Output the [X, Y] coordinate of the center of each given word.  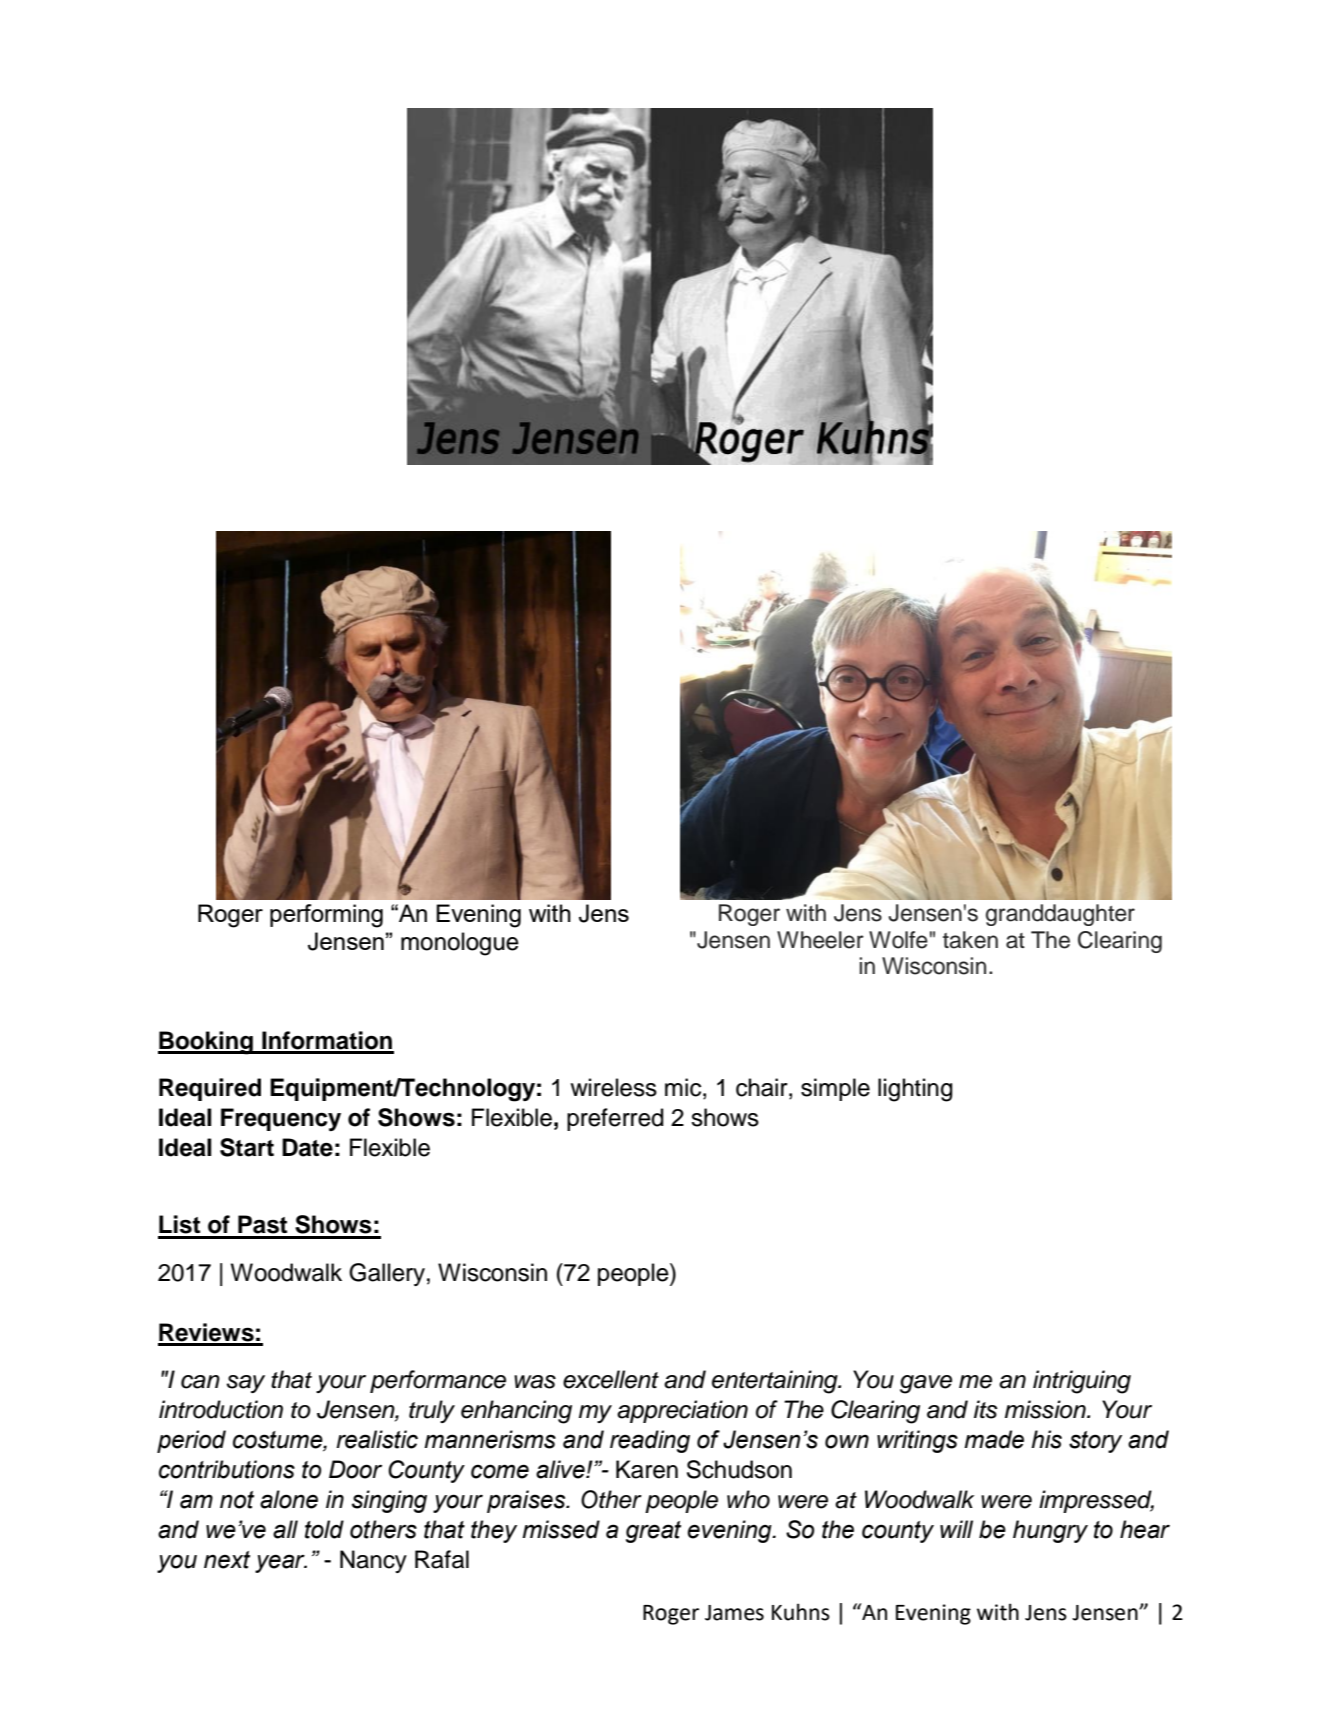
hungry [1050, 1531]
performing [326, 916]
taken [970, 940]
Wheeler [820, 940]
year [281, 1563]
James [734, 1613]
